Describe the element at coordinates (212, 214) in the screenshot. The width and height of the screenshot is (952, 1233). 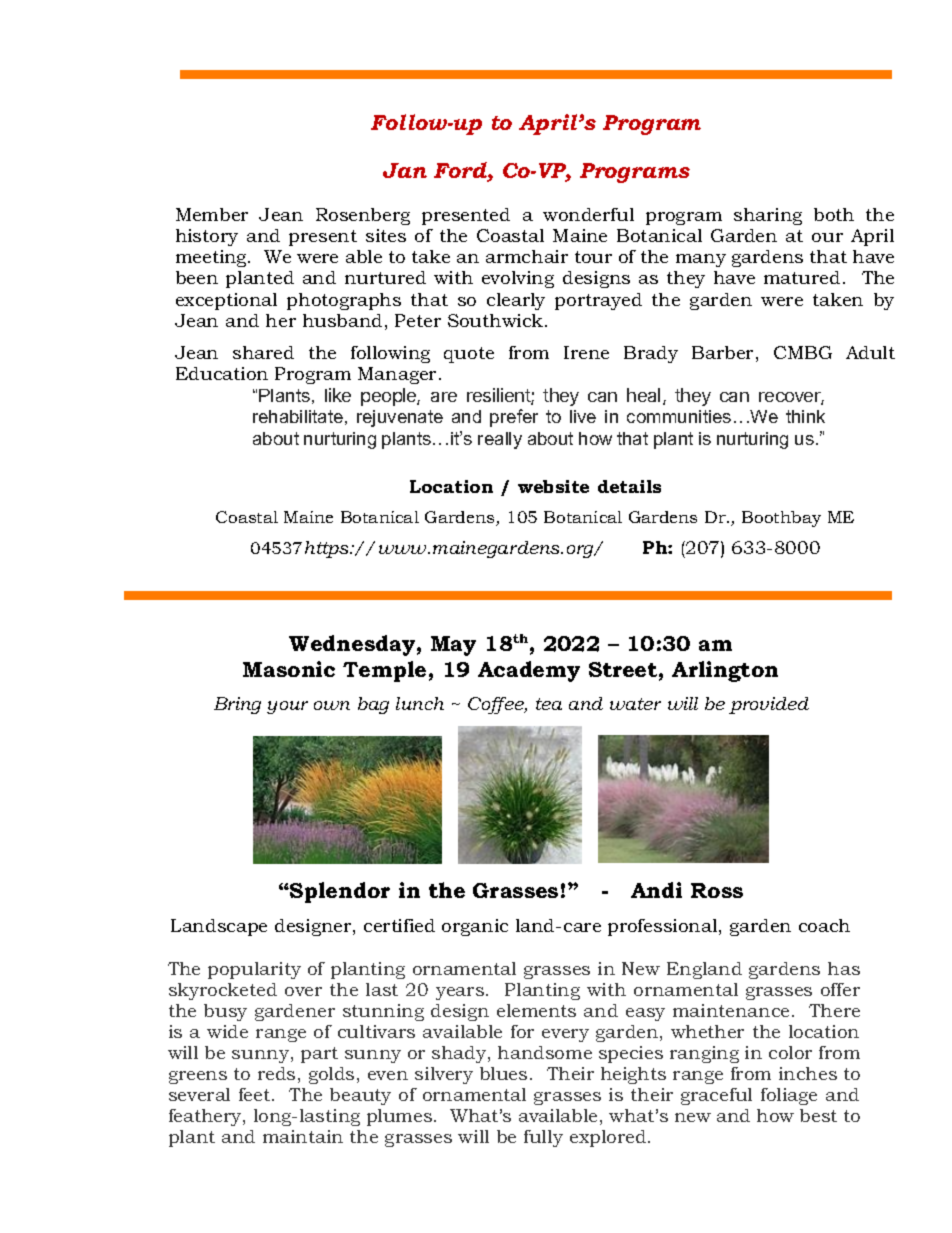
I see `Member` at that location.
